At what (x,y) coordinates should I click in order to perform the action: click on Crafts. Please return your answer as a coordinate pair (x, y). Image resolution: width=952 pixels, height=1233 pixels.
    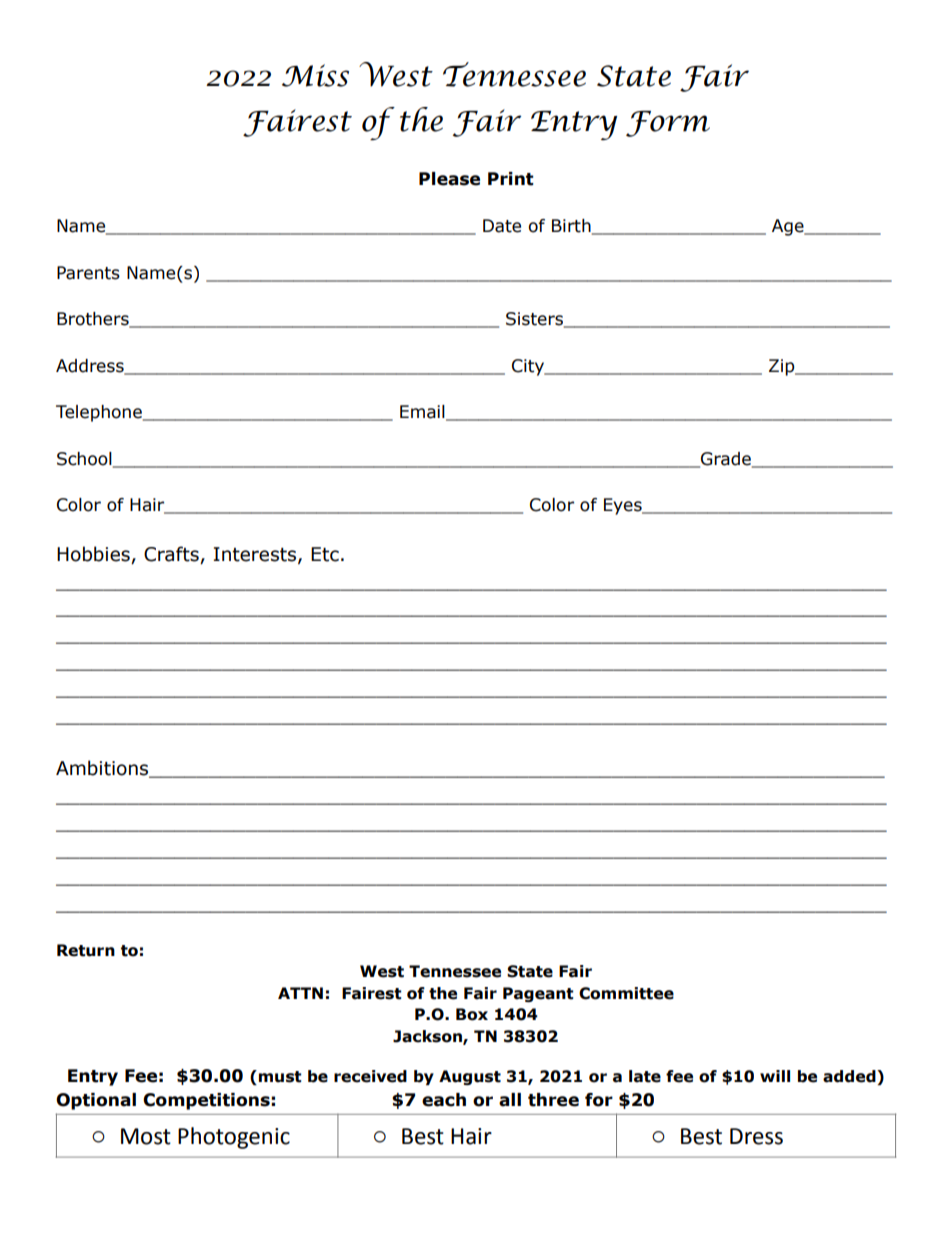
    Looking at the image, I should click on (171, 554).
